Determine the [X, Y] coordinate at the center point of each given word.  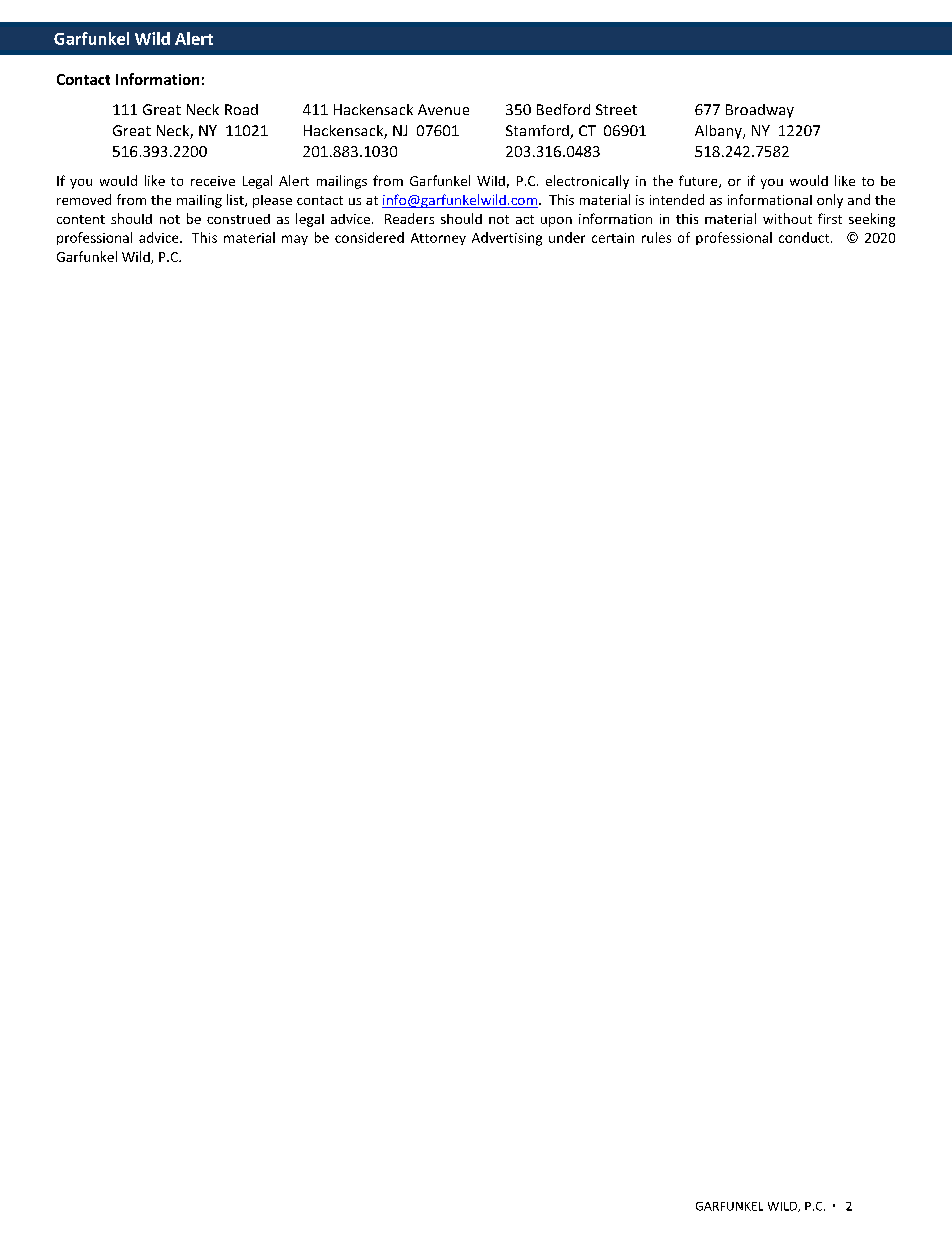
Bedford [563, 109]
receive [213, 181]
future [699, 181]
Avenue [443, 109]
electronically [587, 182]
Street [616, 109]
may [295, 240]
